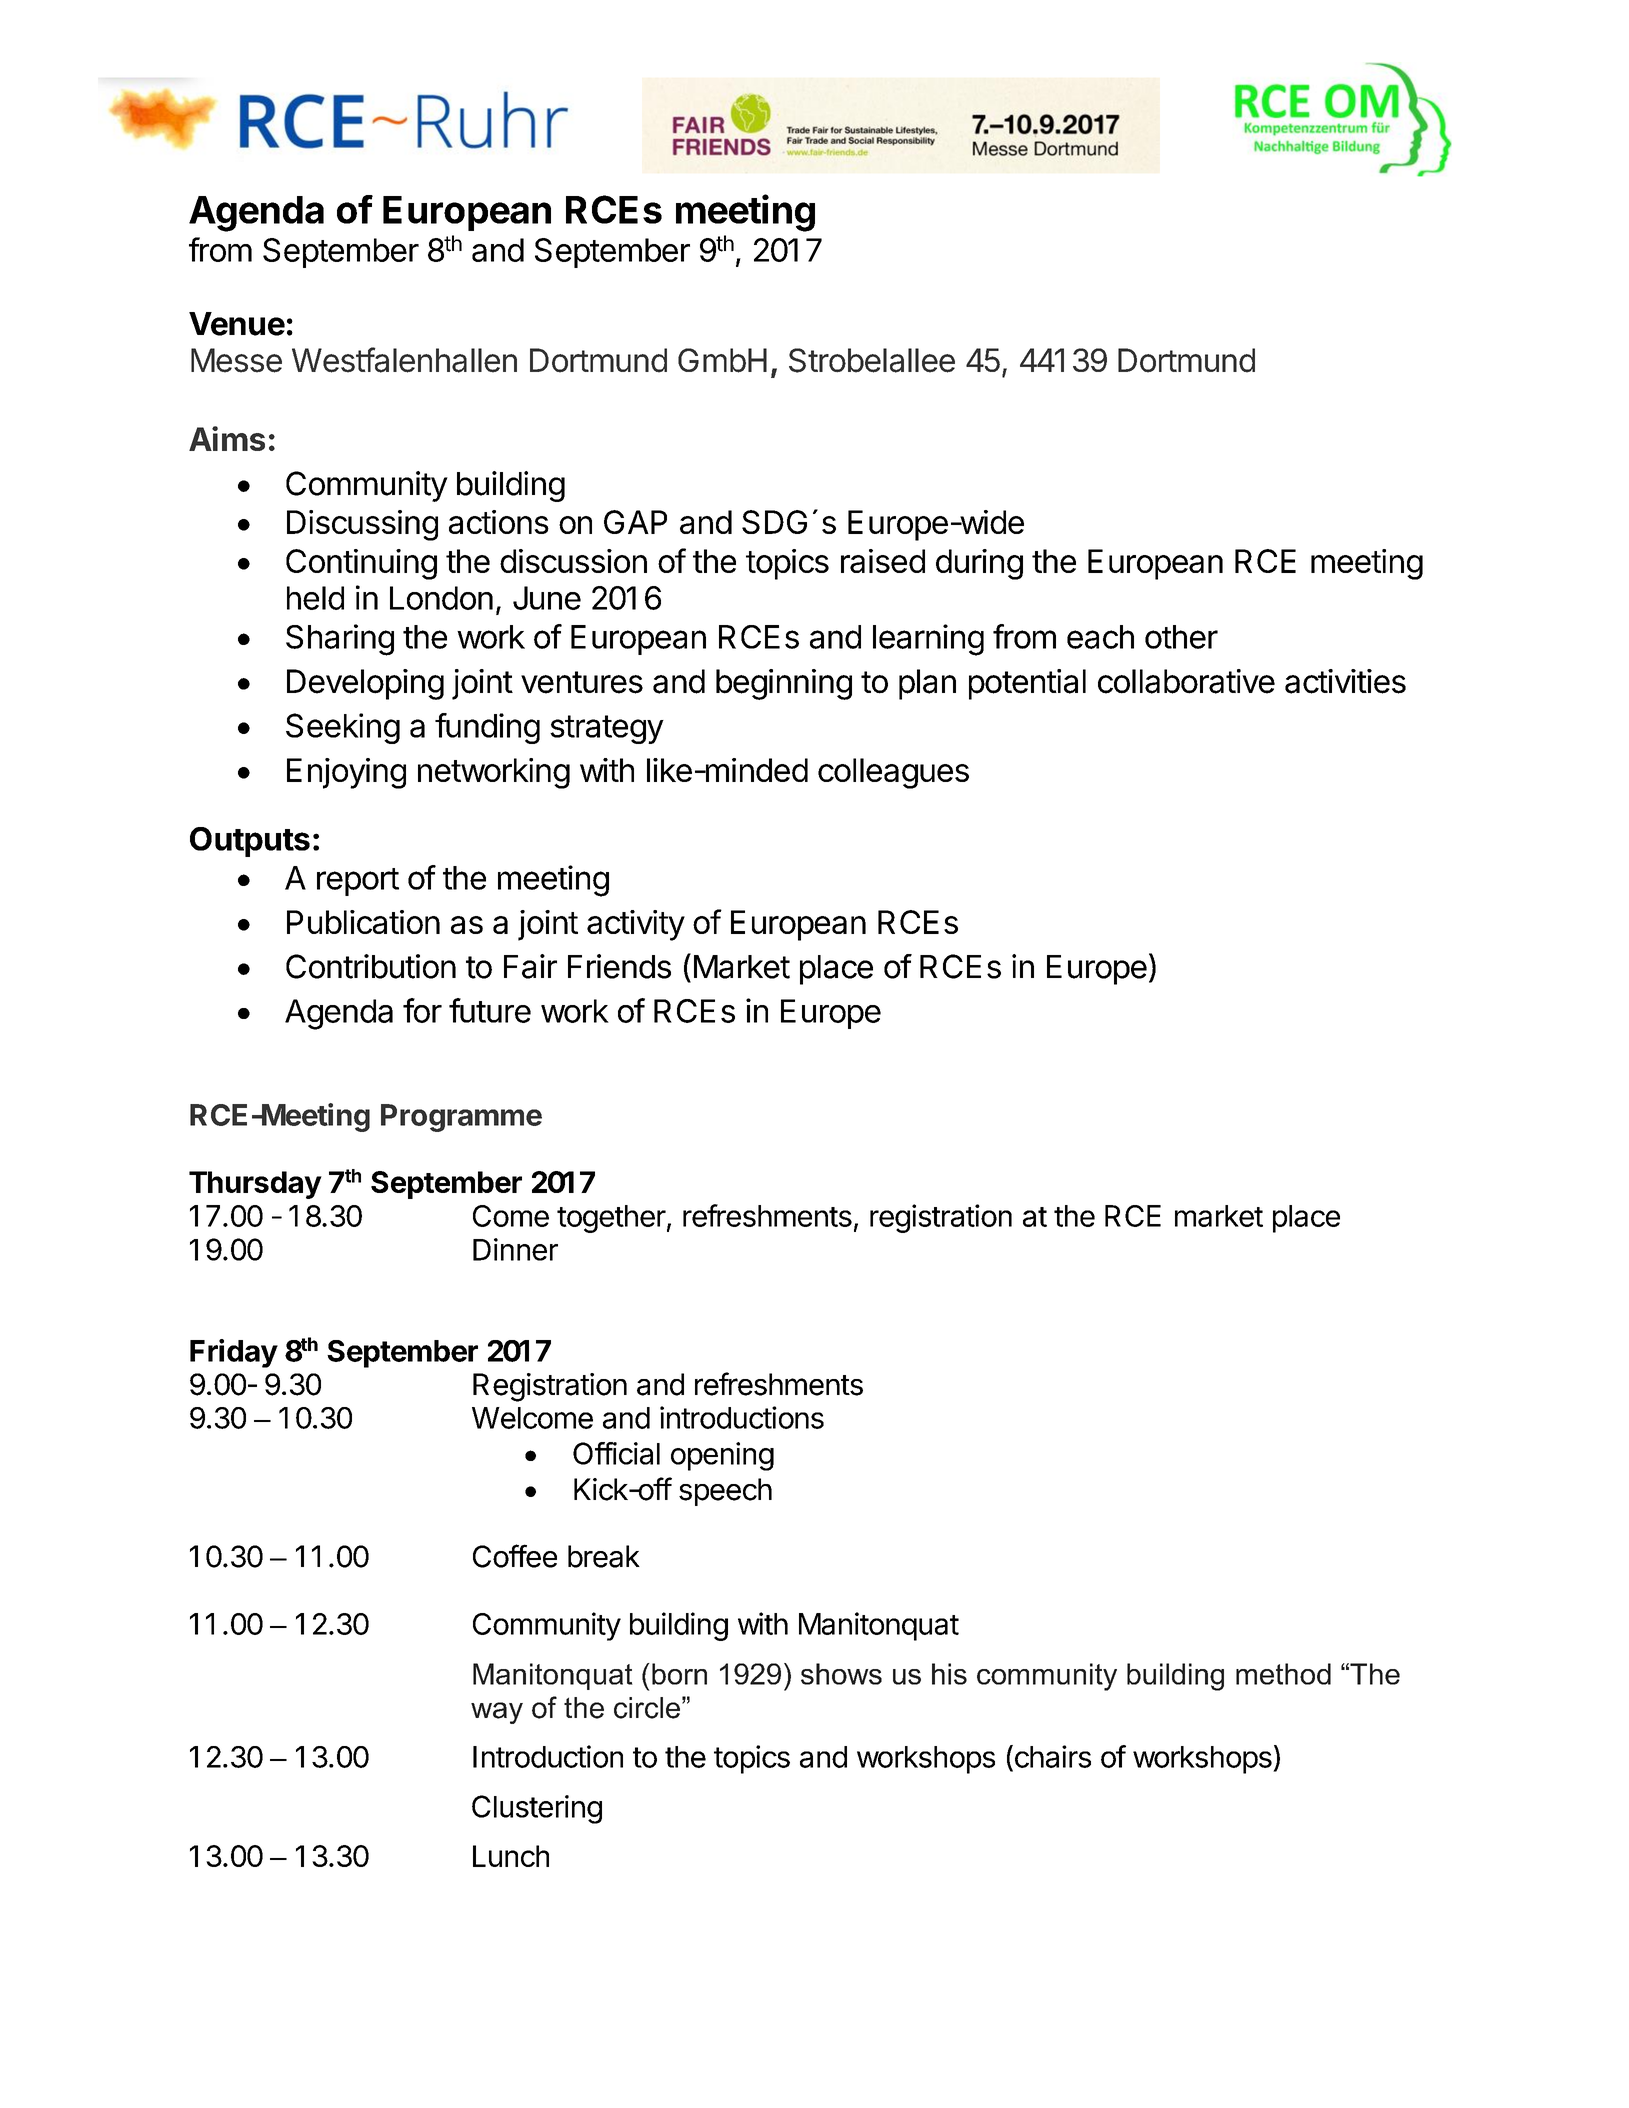 The height and width of the document is (2108, 1629). Describe the element at coordinates (784, 684) in the document. I see `beginning` at that location.
